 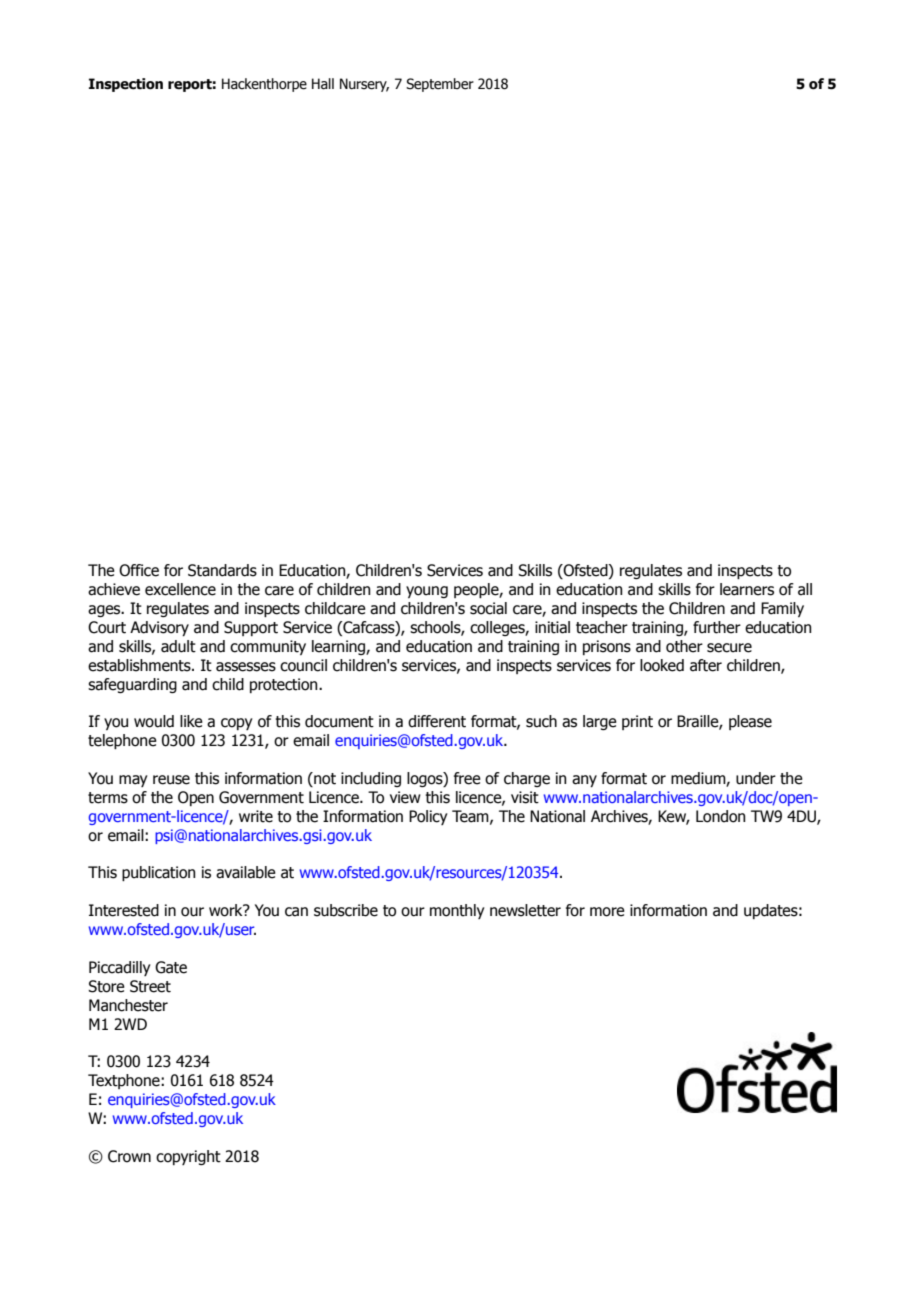 What do you see at coordinates (159, 873) in the screenshot?
I see `publication` at bounding box center [159, 873].
